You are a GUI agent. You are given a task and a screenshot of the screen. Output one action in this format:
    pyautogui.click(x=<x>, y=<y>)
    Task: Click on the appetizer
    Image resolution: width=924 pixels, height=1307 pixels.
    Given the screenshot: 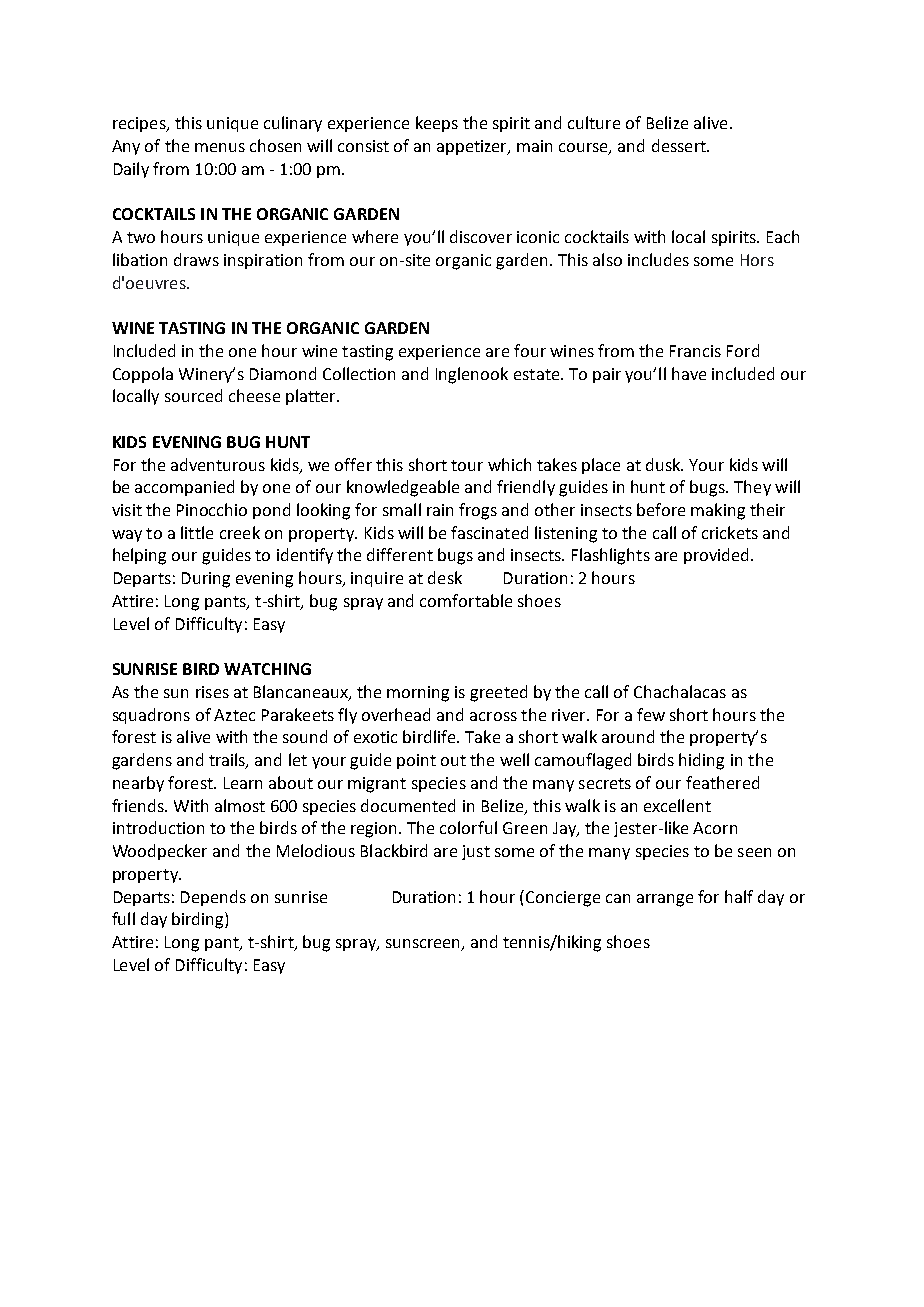 What is the action you would take?
    pyautogui.click(x=473, y=147)
